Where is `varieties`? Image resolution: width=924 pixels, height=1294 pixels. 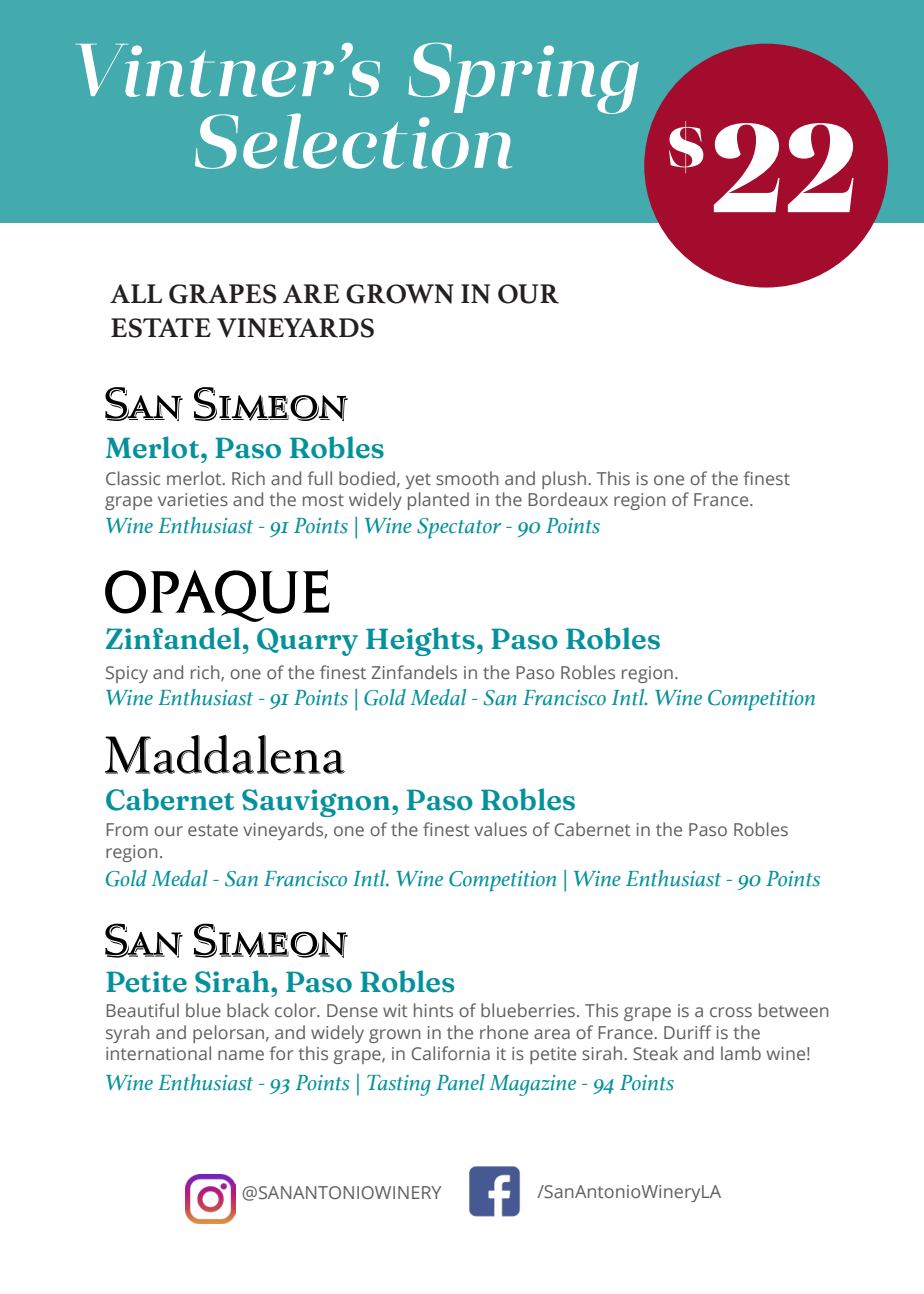 varieties is located at coordinates (193, 500).
